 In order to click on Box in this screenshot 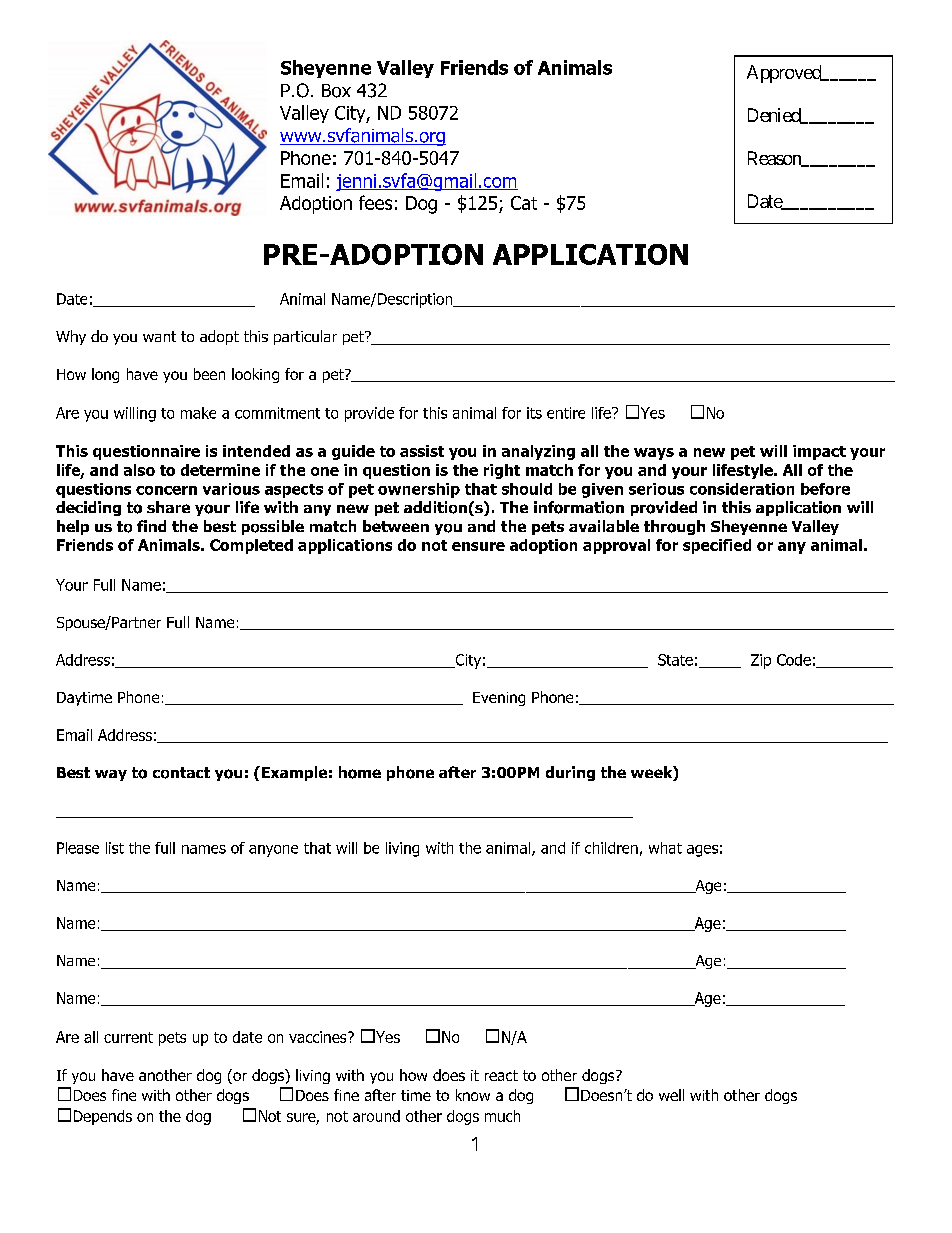, I will do `click(336, 91)`.
